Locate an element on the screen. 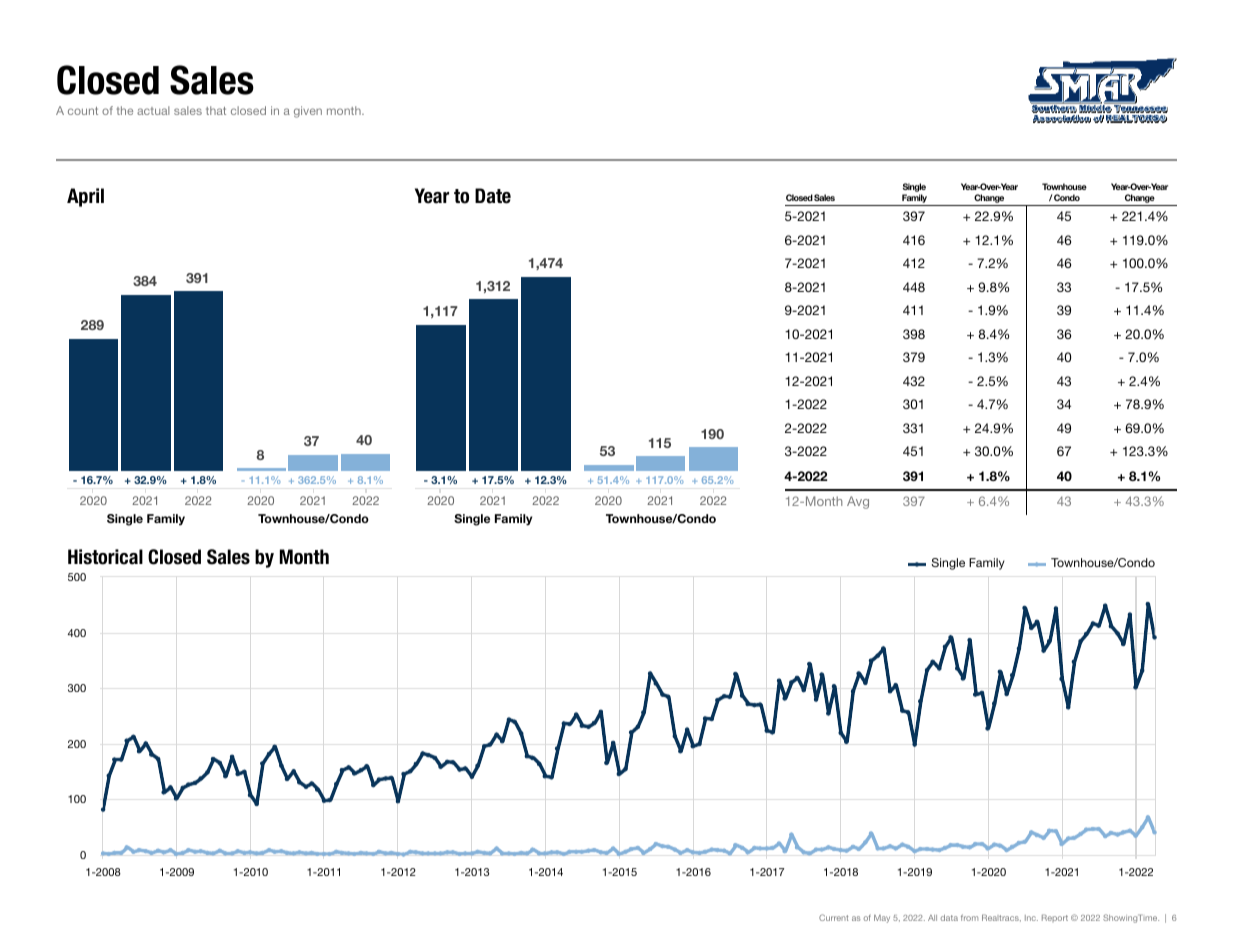  data is located at coordinates (949, 918).
